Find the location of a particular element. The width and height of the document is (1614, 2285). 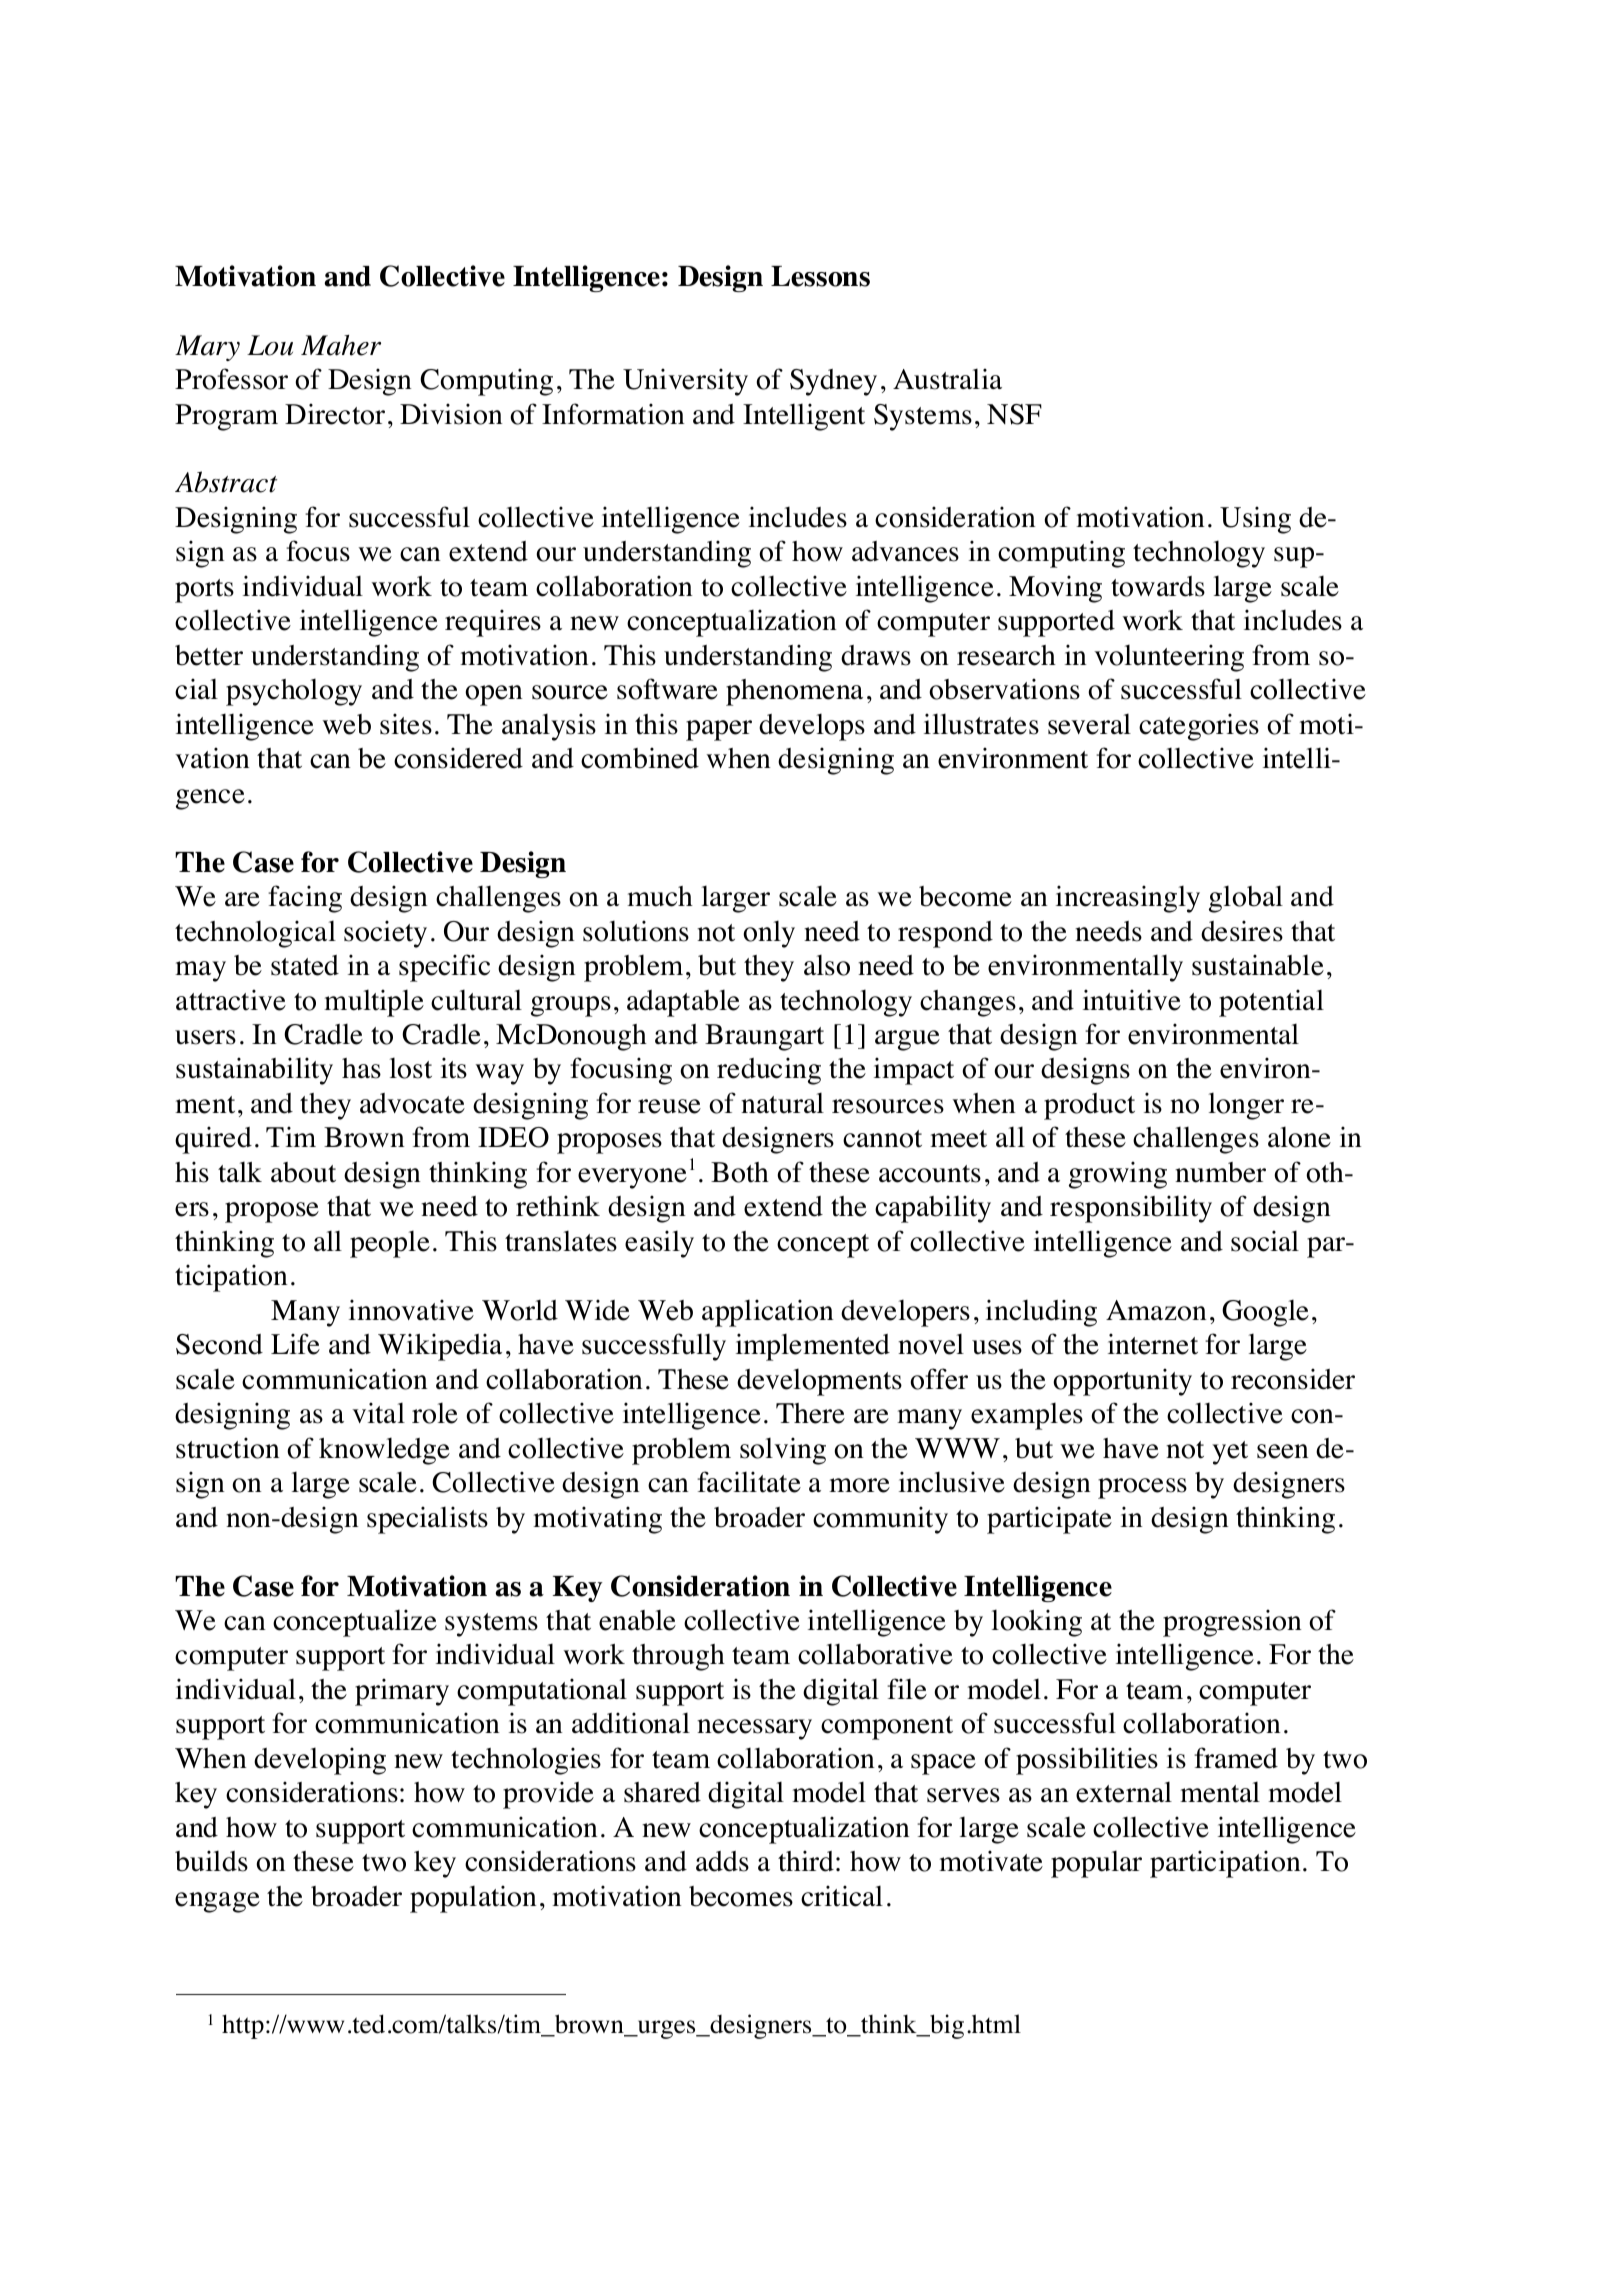

reducing is located at coordinates (769, 1071).
